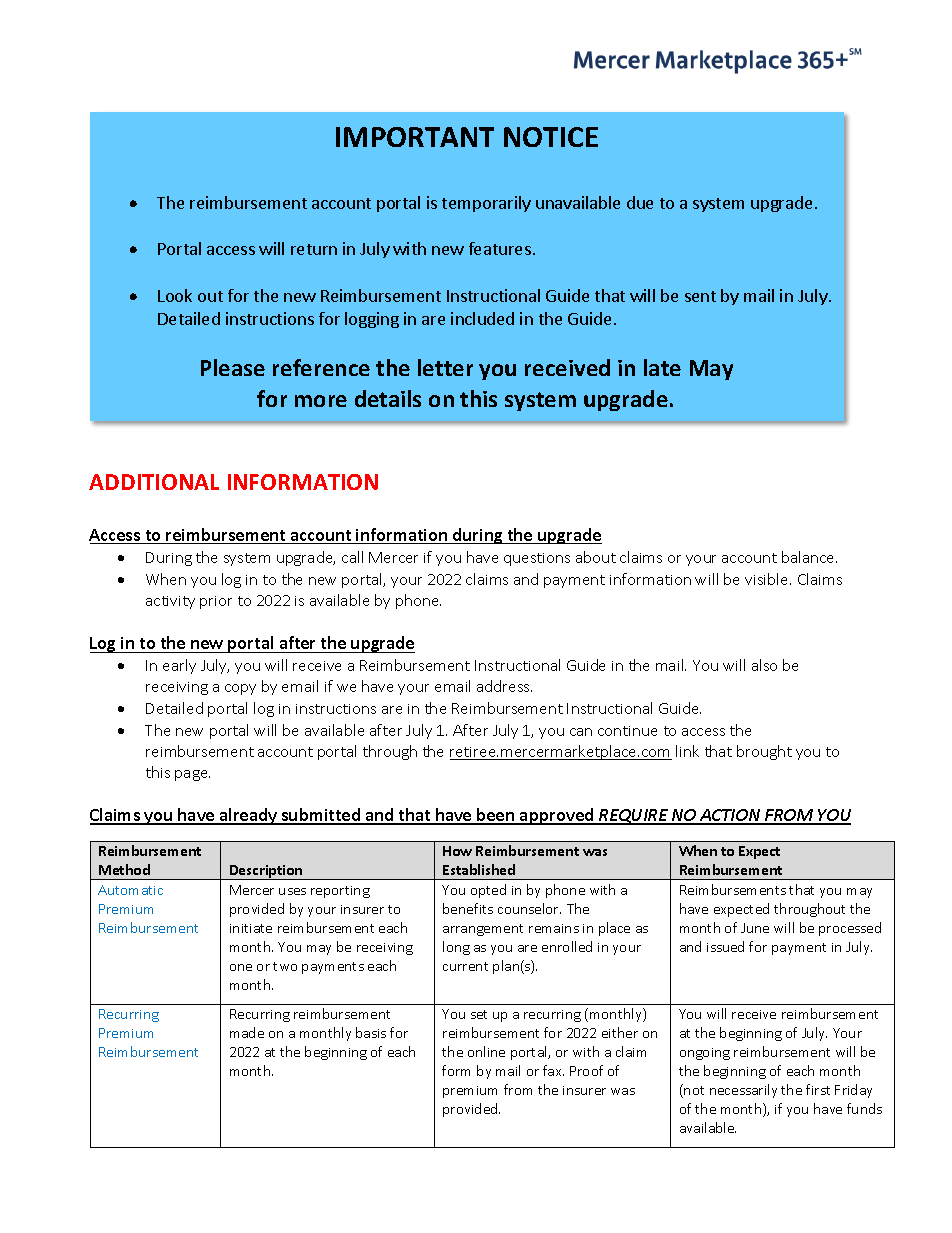 The image size is (952, 1233). I want to click on ADDITIONAL, so click(154, 482).
